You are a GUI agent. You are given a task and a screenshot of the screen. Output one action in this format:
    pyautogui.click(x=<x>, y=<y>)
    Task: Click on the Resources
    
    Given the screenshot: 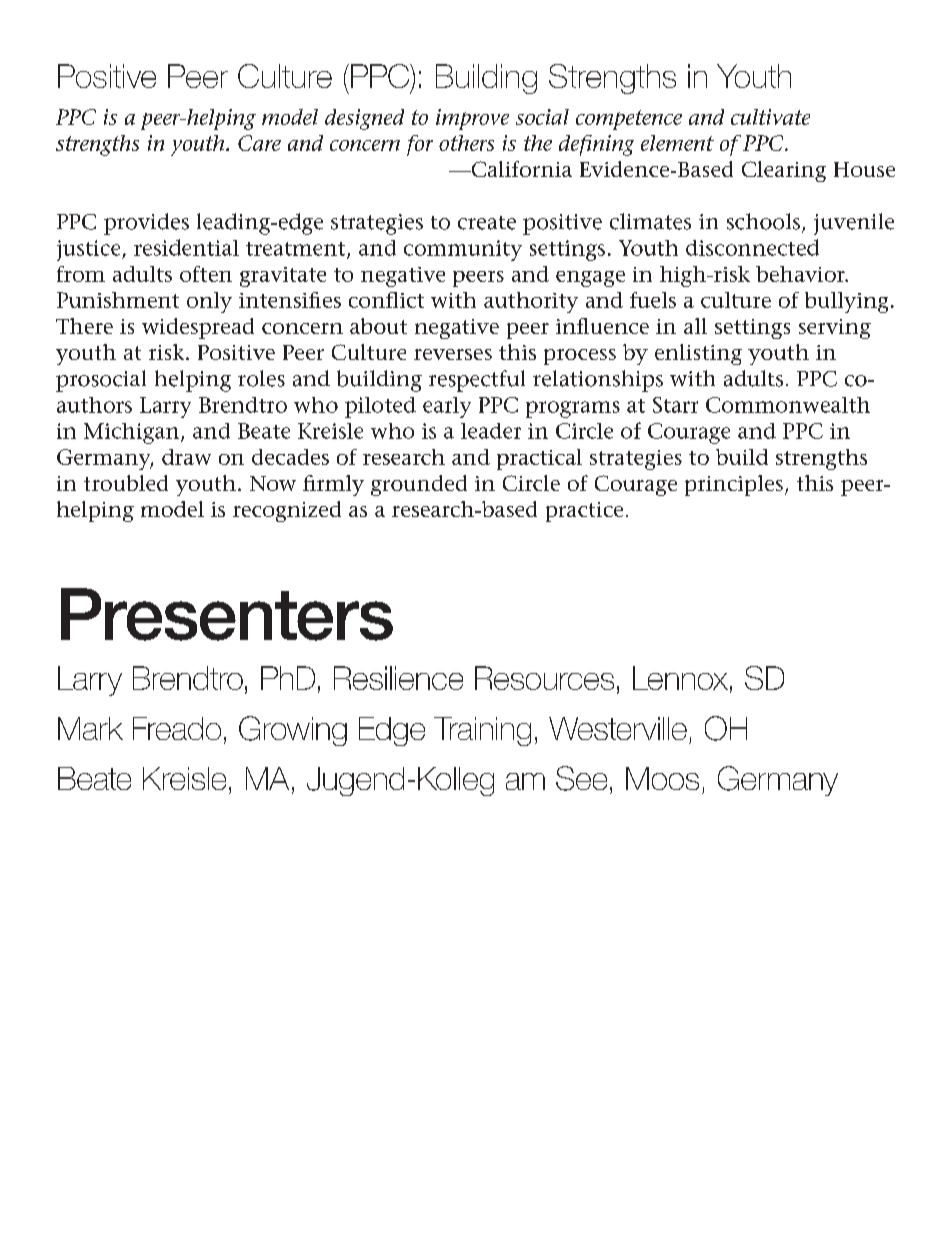 What is the action you would take?
    pyautogui.click(x=544, y=678)
